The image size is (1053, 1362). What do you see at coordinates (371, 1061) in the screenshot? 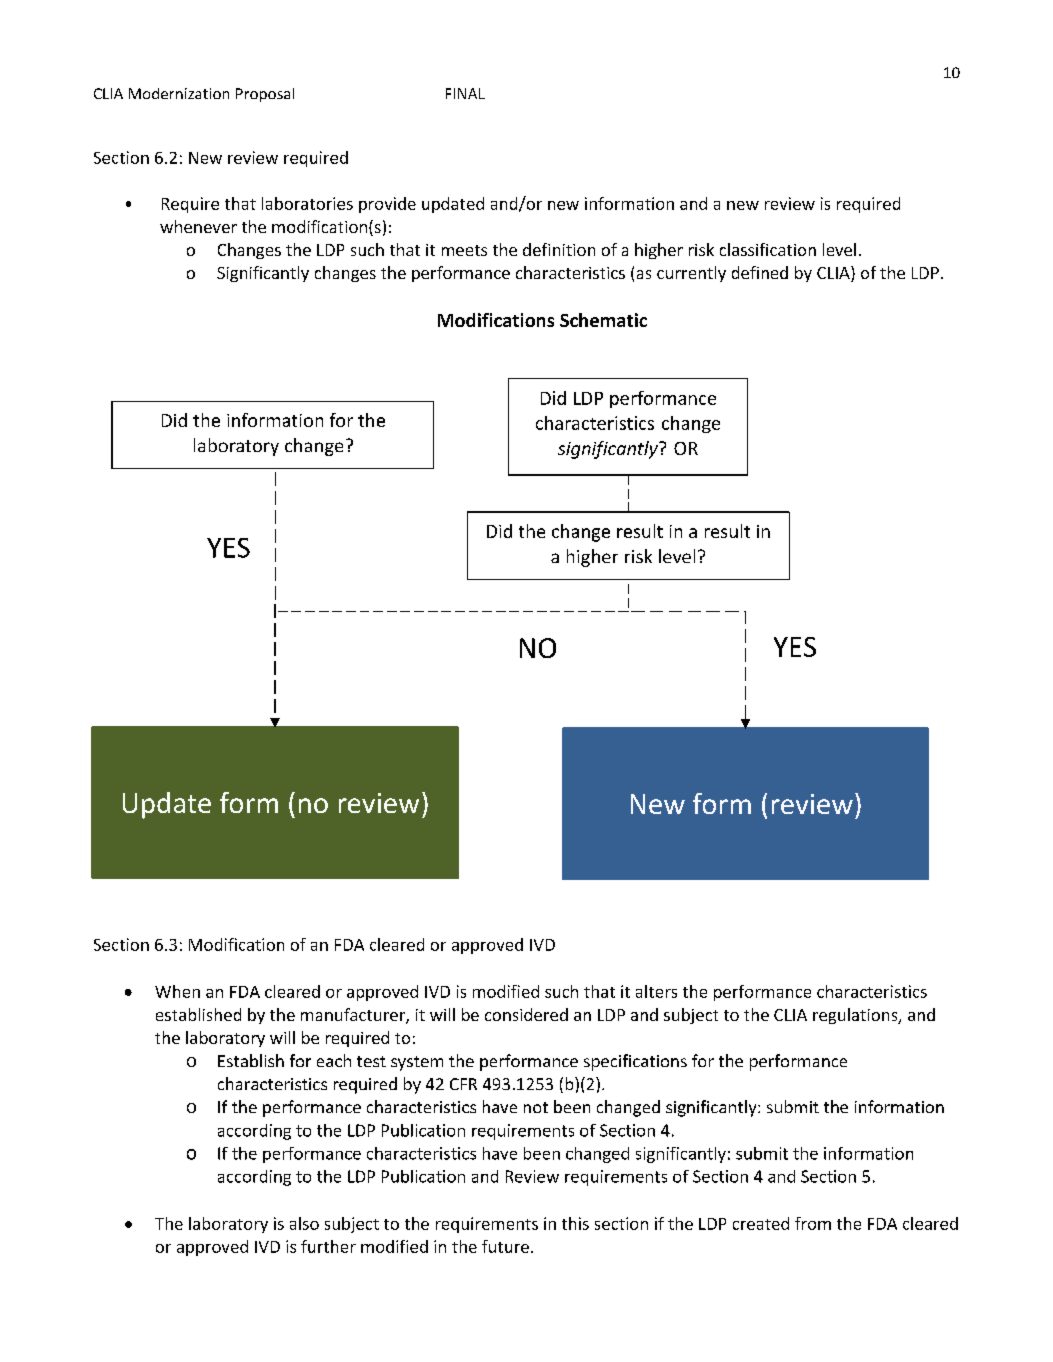
I see `test` at bounding box center [371, 1061].
